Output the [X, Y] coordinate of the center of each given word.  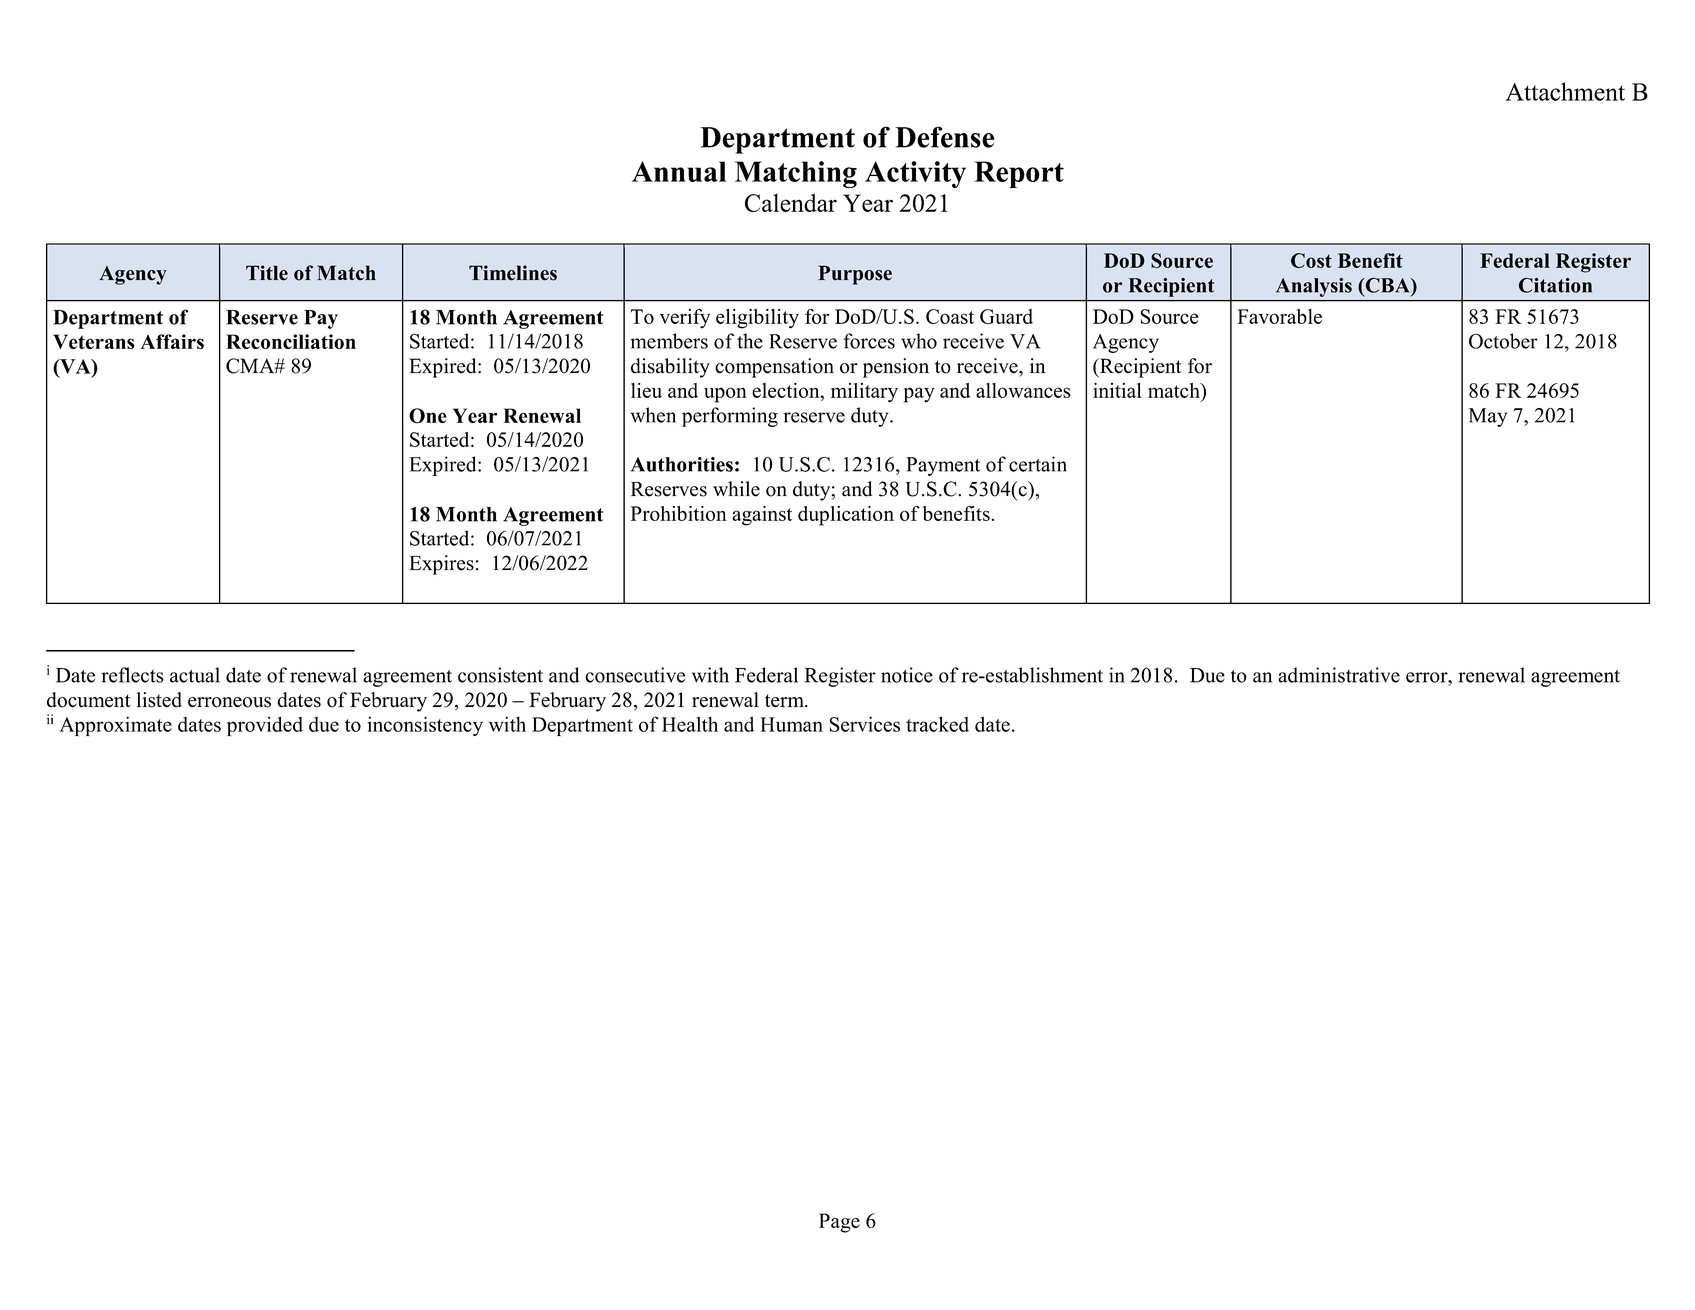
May [1488, 417]
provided [265, 726]
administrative [1339, 675]
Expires [442, 565]
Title [267, 273]
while [736, 489]
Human [792, 724]
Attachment [1565, 91]
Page [839, 1223]
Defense [945, 137]
